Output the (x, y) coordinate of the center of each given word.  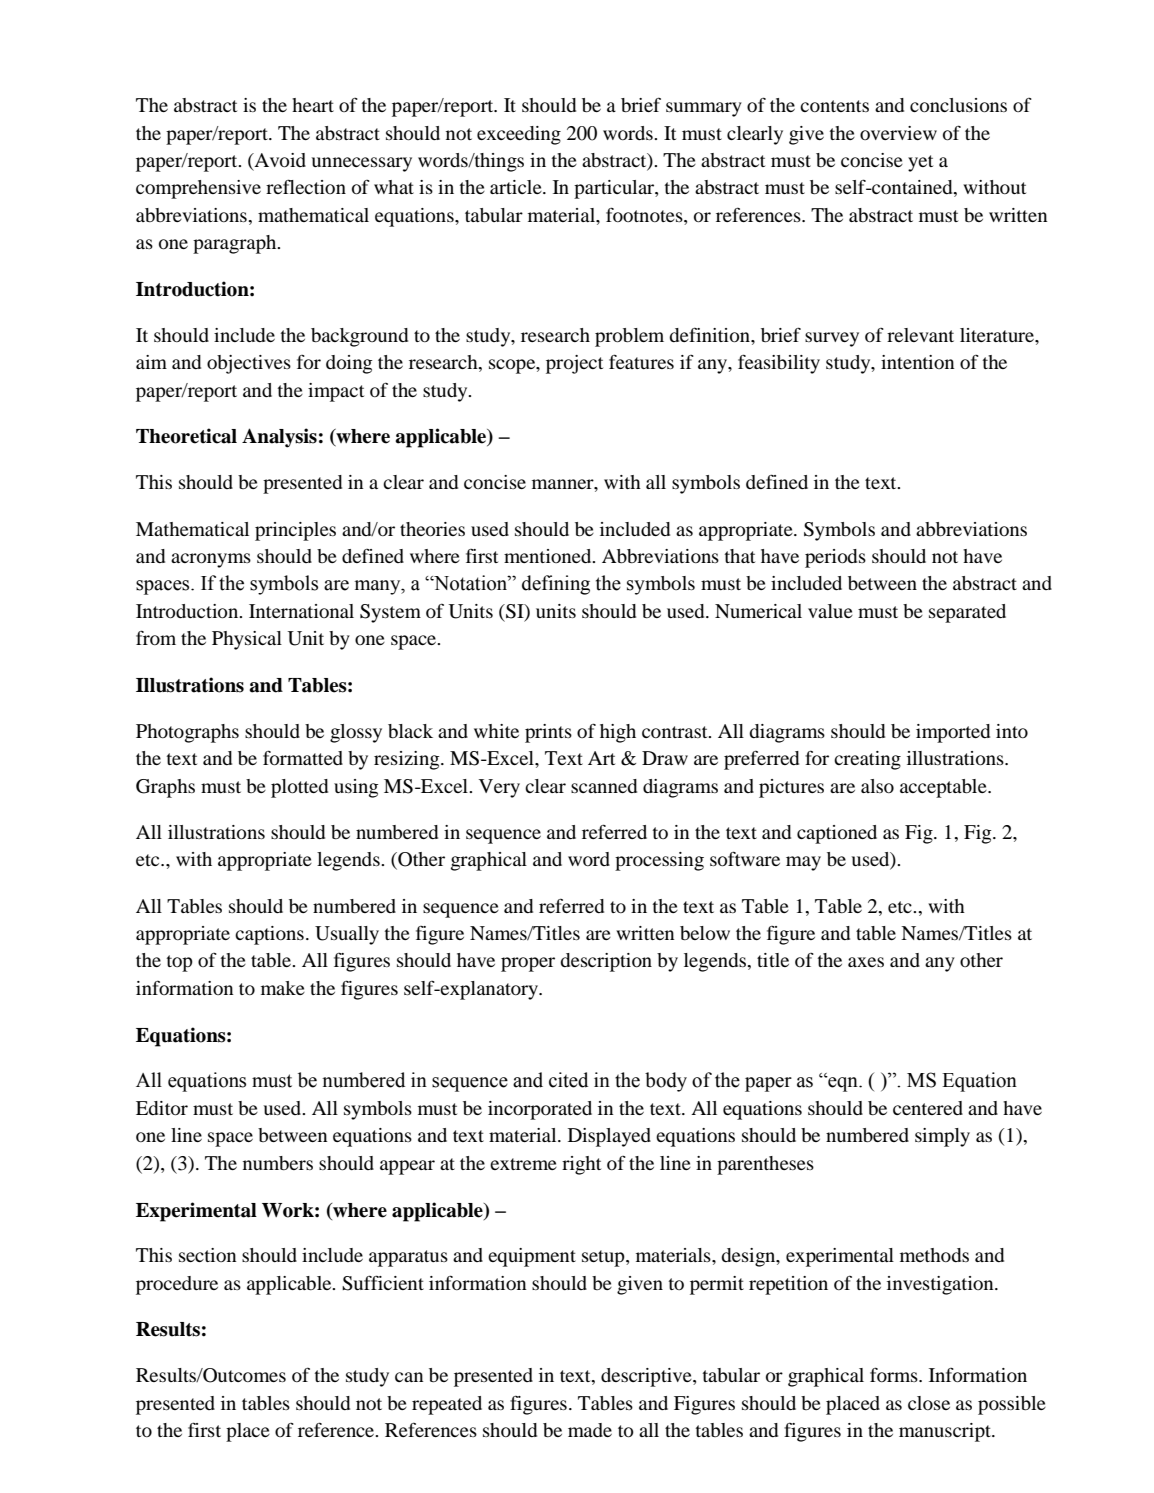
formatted (303, 757)
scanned (604, 786)
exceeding (519, 135)
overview (898, 133)
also (877, 786)
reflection (306, 186)
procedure (177, 1285)
